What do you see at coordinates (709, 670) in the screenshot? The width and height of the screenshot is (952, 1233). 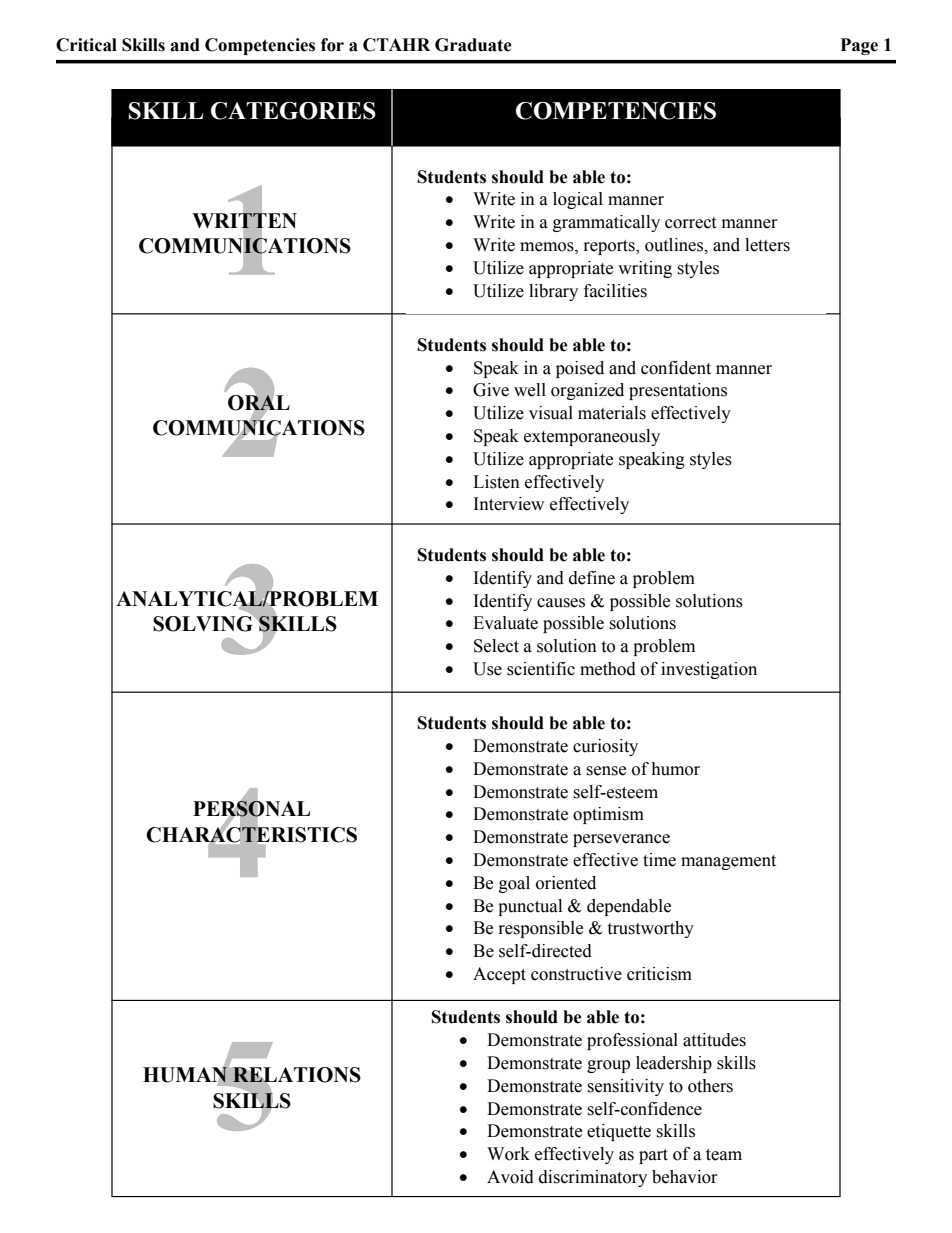 I see `investigation` at bounding box center [709, 670].
